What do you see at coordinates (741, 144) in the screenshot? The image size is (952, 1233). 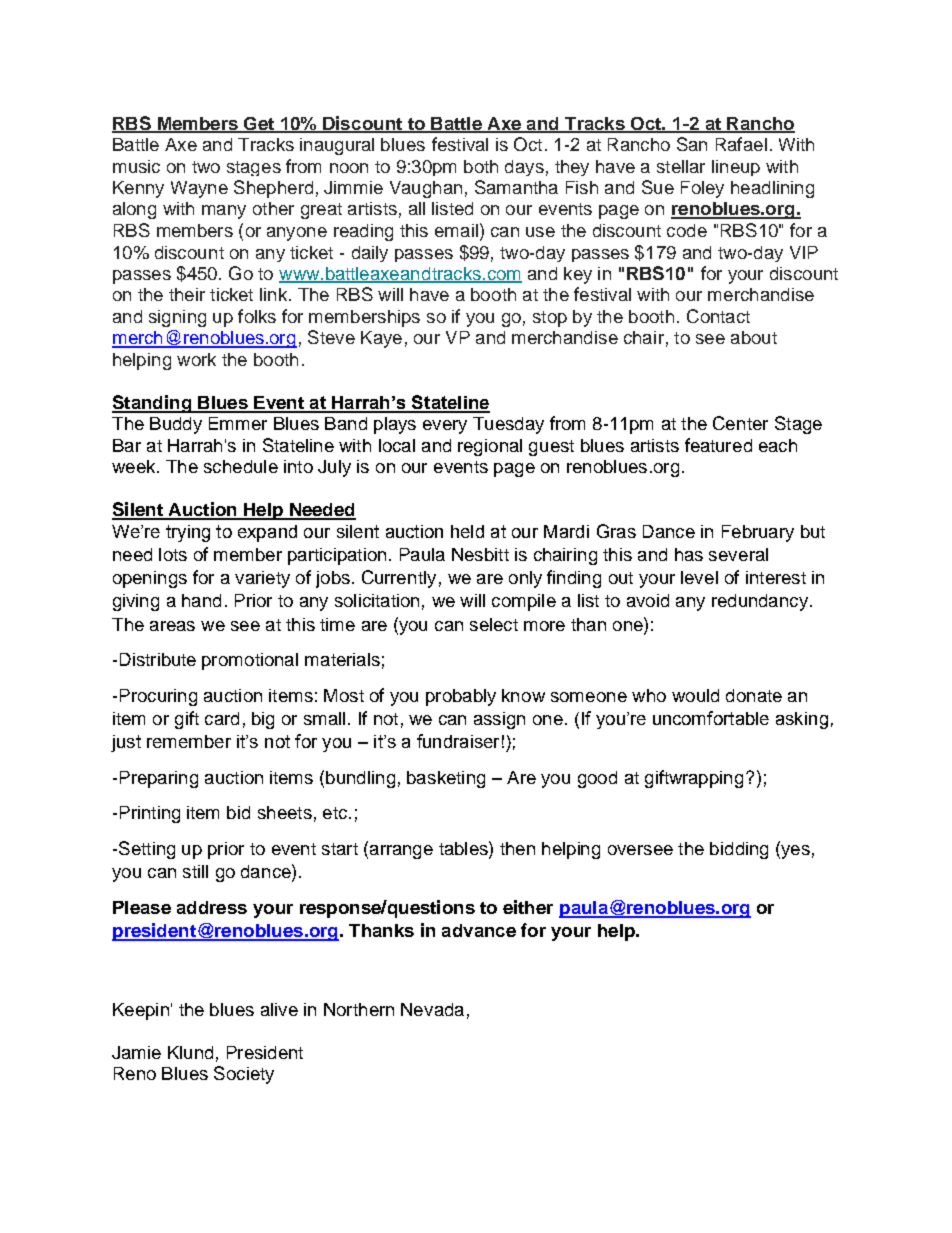 I see `Rafael` at bounding box center [741, 144].
